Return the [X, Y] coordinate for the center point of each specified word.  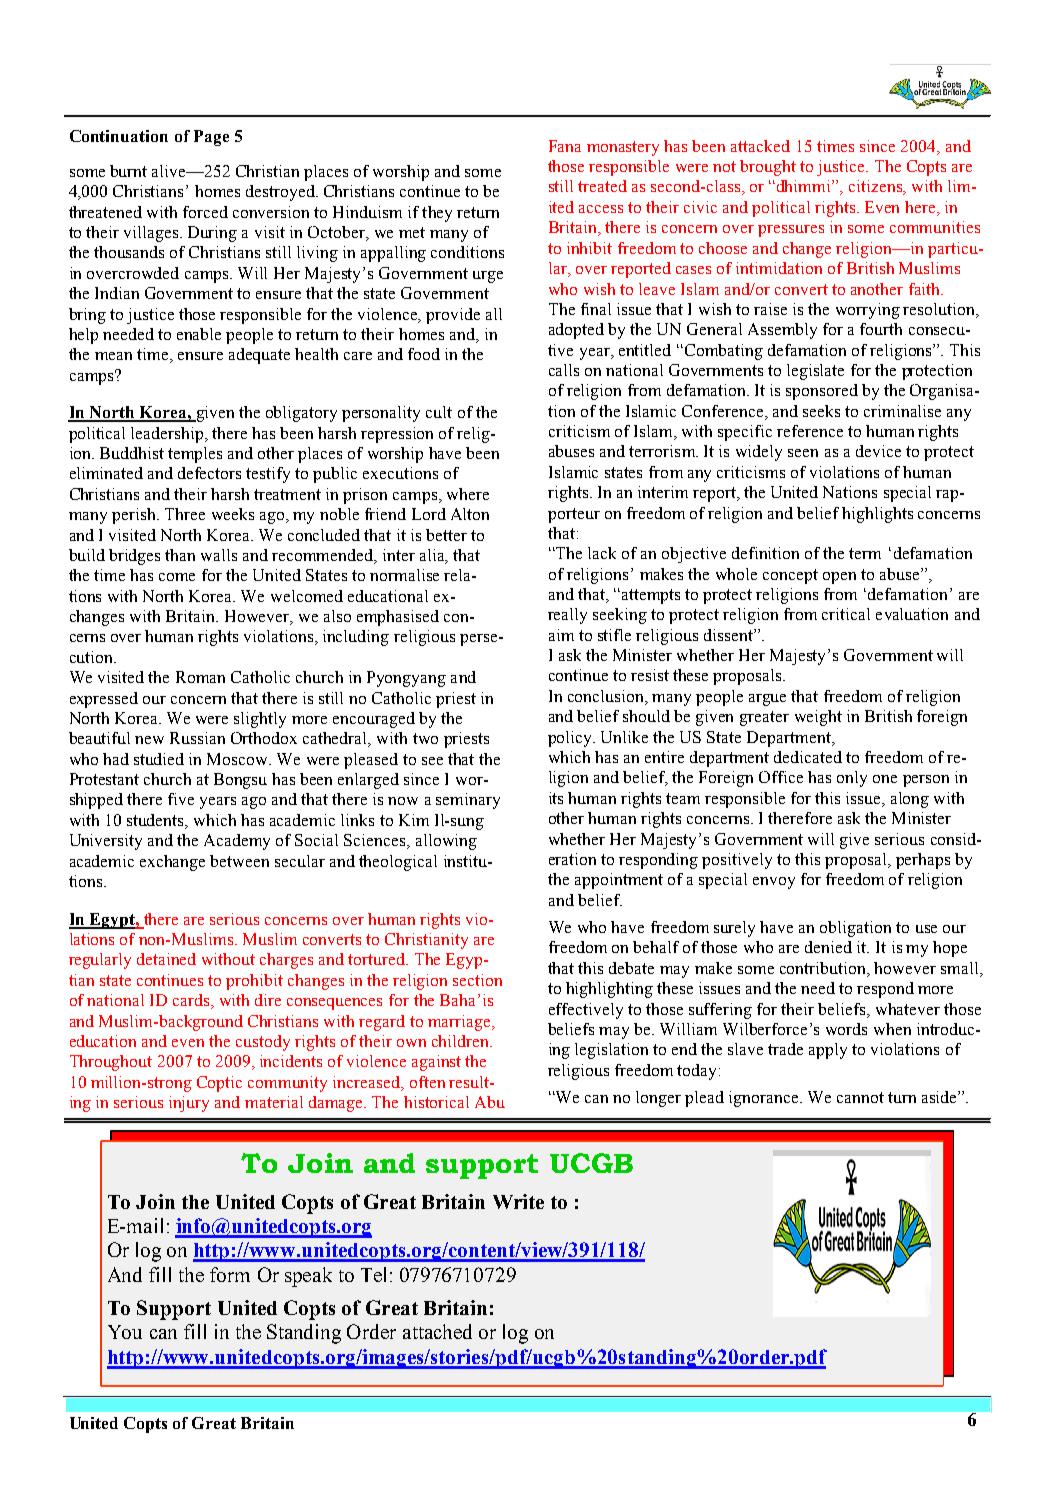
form [230, 1274]
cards [192, 1001]
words [846, 1029]
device [878, 451]
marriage [460, 1023]
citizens [876, 187]
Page [211, 138]
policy [571, 739]
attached [437, 1331]
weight [818, 718]
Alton [470, 514]
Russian [197, 738]
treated [602, 186]
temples [195, 455]
